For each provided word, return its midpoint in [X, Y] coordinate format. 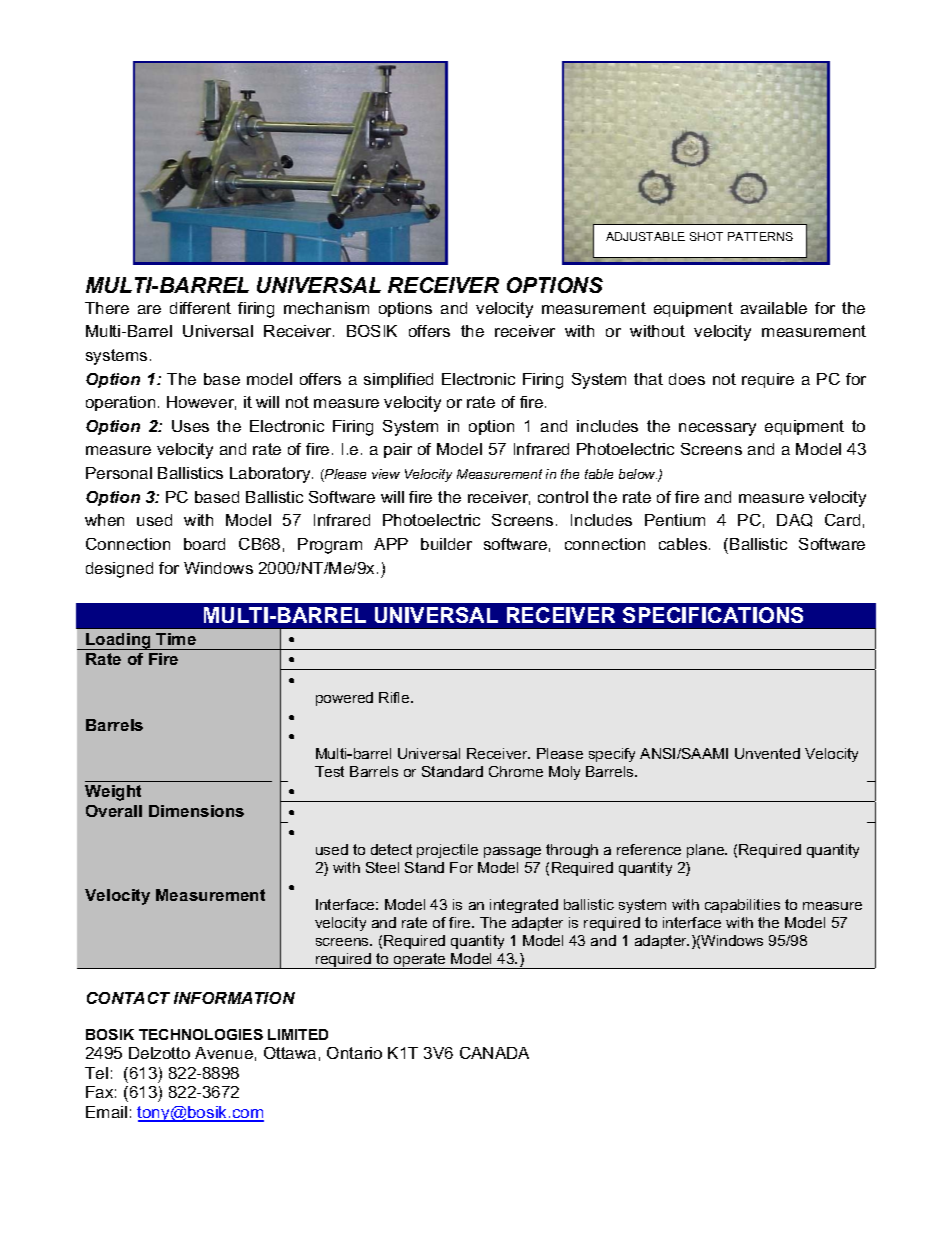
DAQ [794, 520]
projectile [447, 851]
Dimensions [196, 811]
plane [707, 851]
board [204, 544]
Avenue [224, 1053]
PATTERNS [760, 236]
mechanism [326, 308]
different [200, 308]
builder [446, 544]
